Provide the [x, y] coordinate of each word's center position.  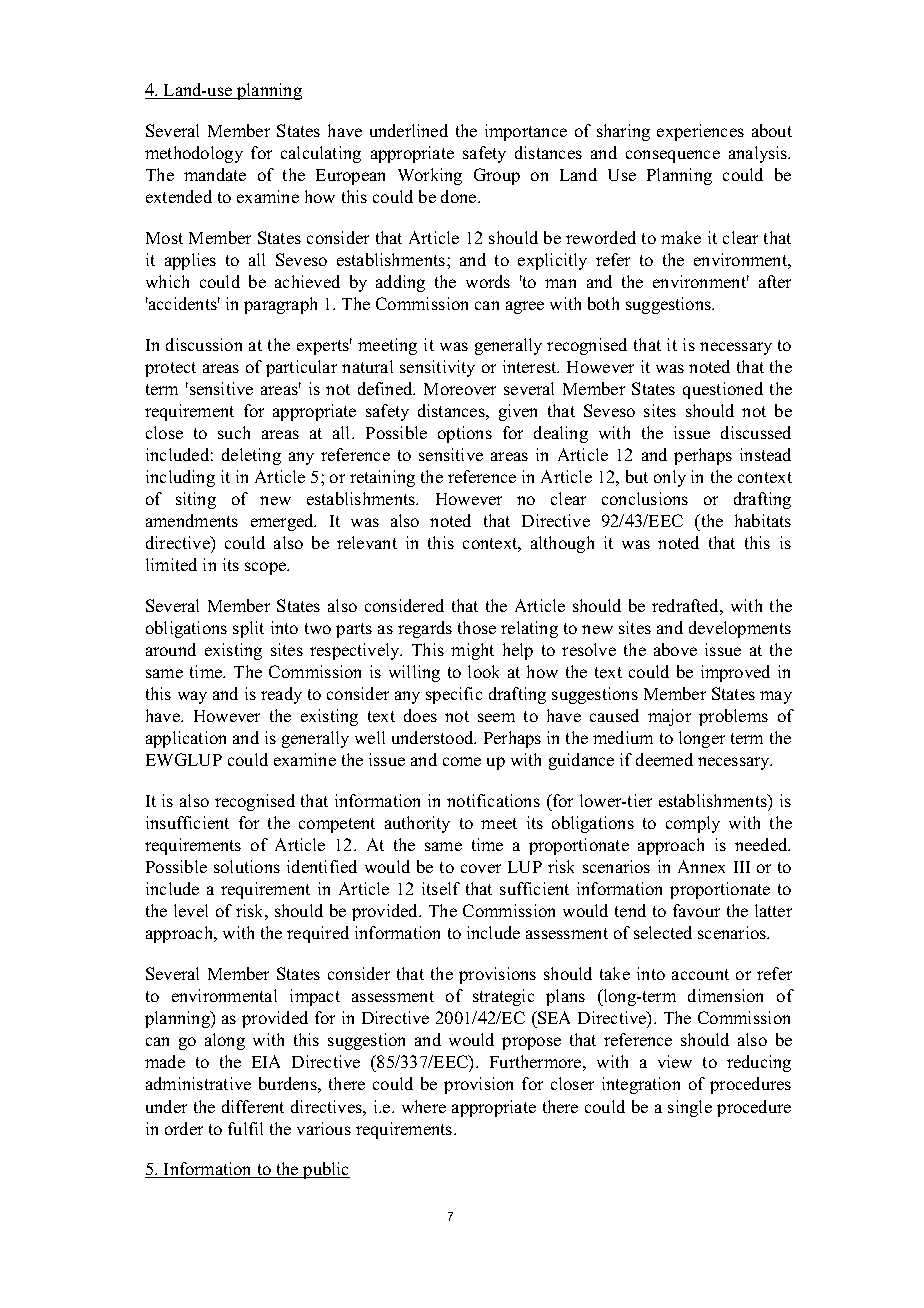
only [670, 478]
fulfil [245, 1128]
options [465, 434]
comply [693, 824]
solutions [247, 866]
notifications [493, 800]
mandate [215, 174]
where [424, 1106]
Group [497, 176]
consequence [673, 156]
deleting [251, 456]
